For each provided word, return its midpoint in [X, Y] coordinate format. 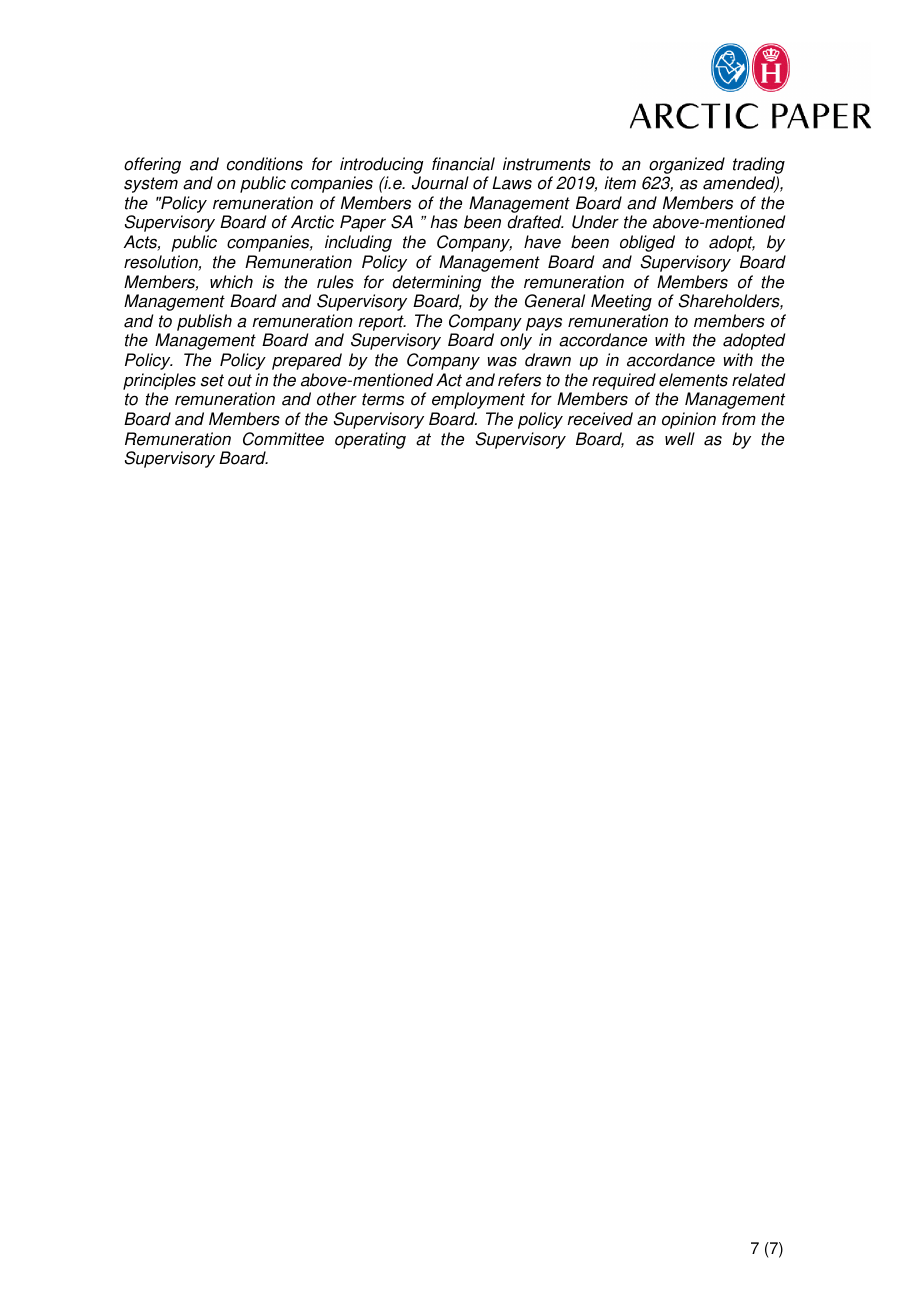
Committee [283, 439]
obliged [647, 243]
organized [687, 165]
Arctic [312, 222]
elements [693, 380]
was [502, 362]
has [444, 222]
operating [370, 440]
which [231, 282]
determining [437, 283]
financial [463, 164]
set [212, 380]
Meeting [621, 302]
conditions [265, 164]
